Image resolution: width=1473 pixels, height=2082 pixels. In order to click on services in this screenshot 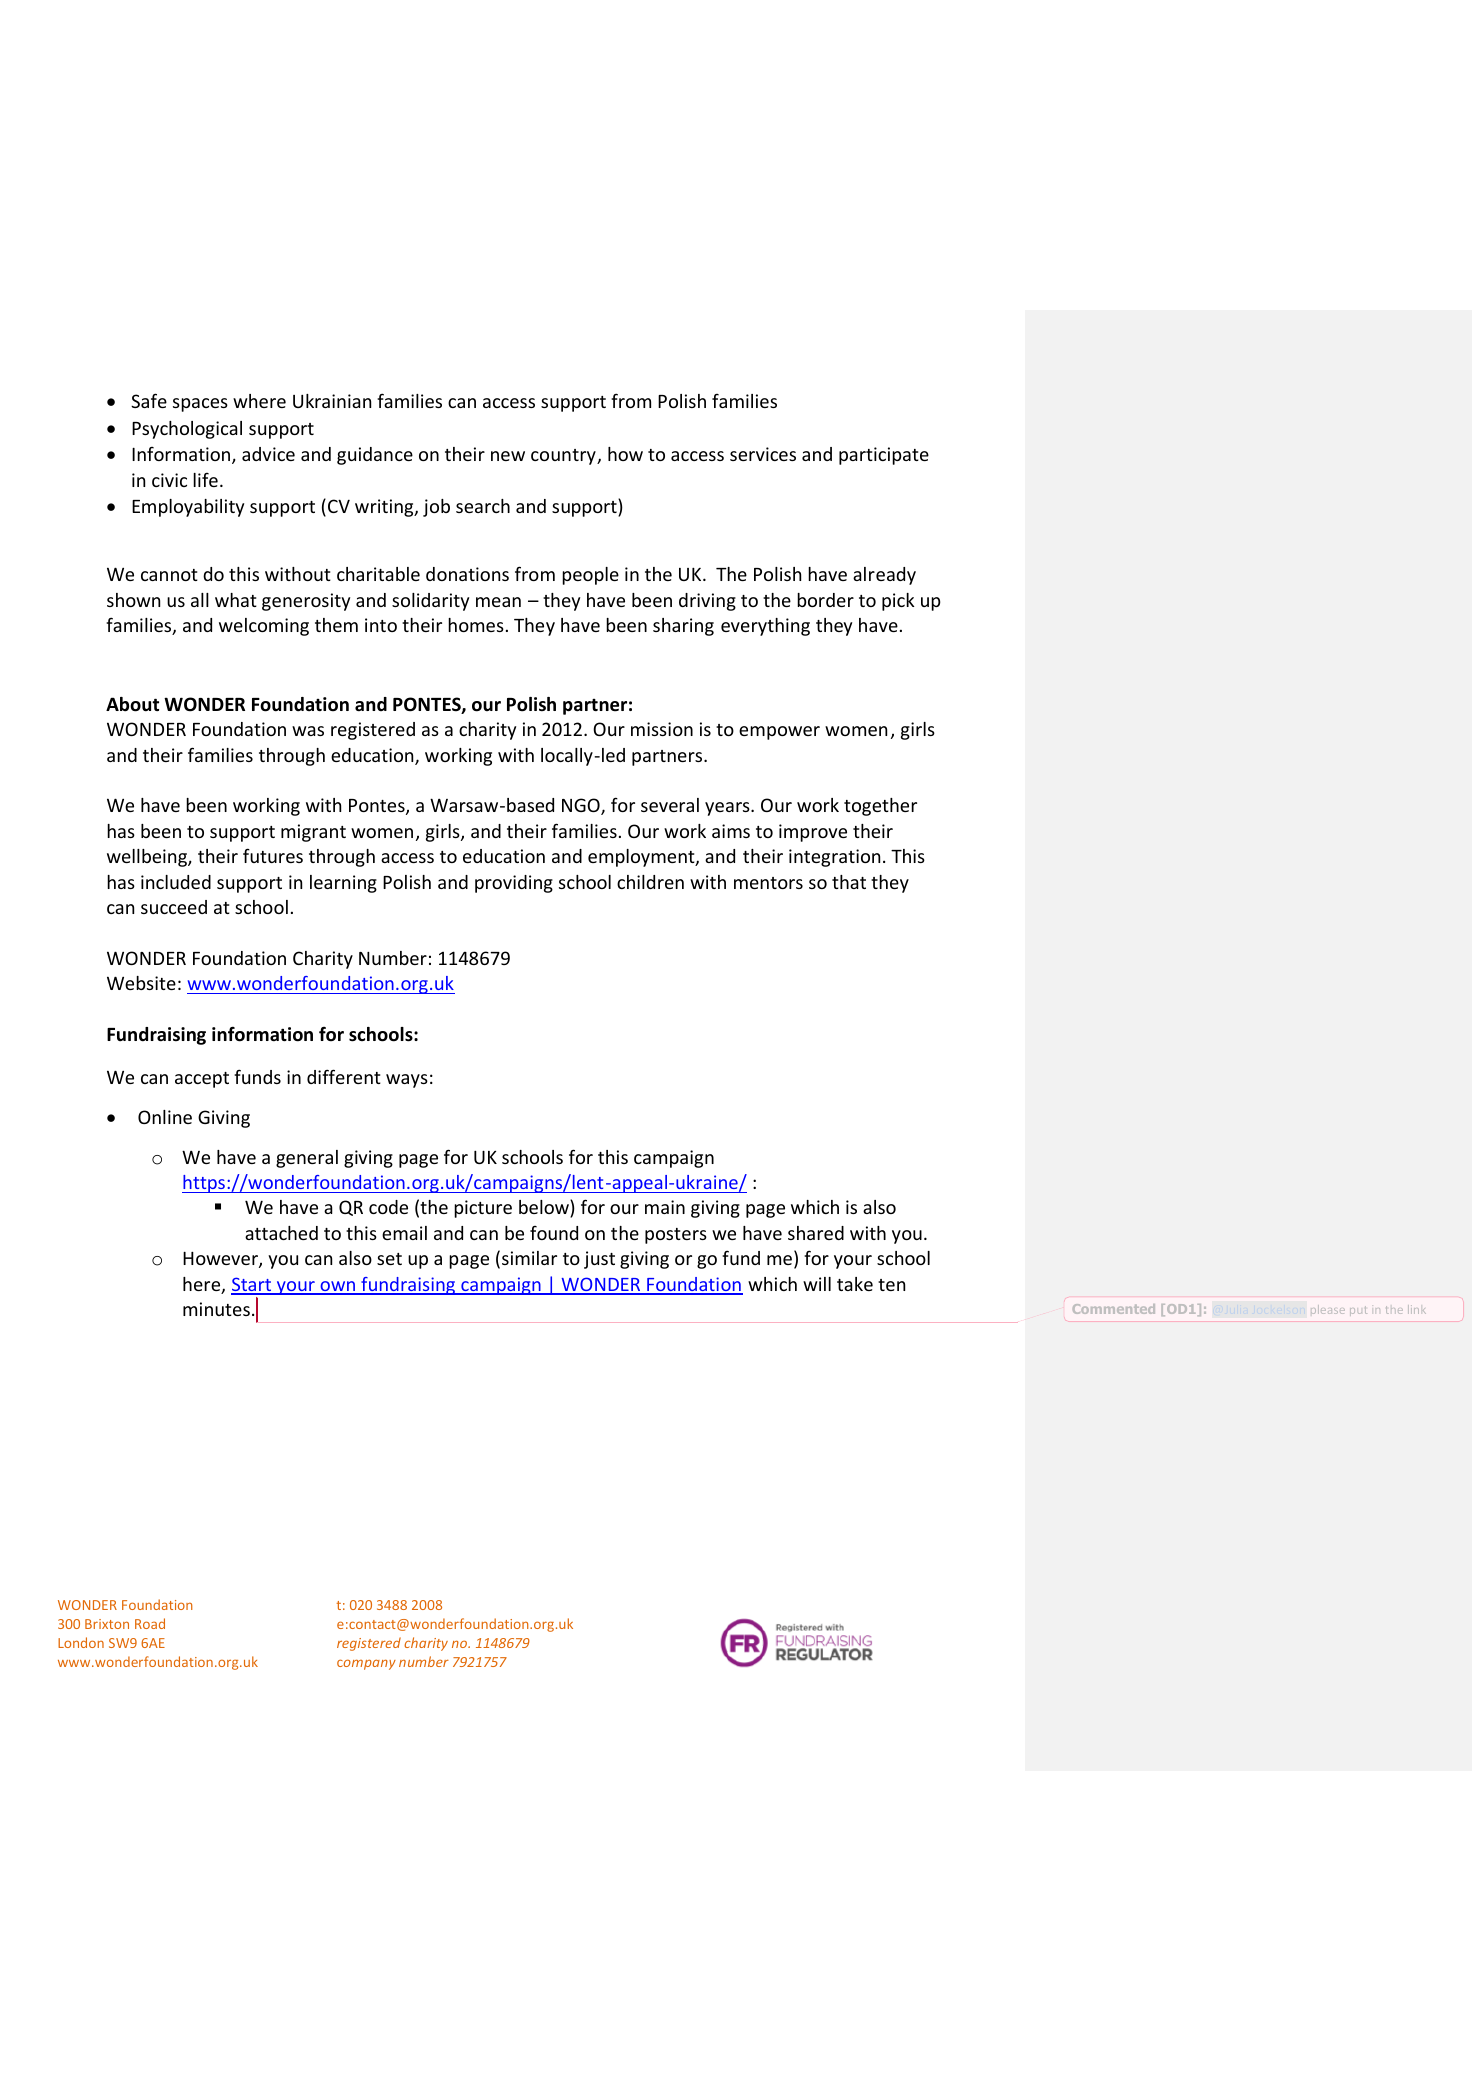, I will do `click(763, 454)`.
